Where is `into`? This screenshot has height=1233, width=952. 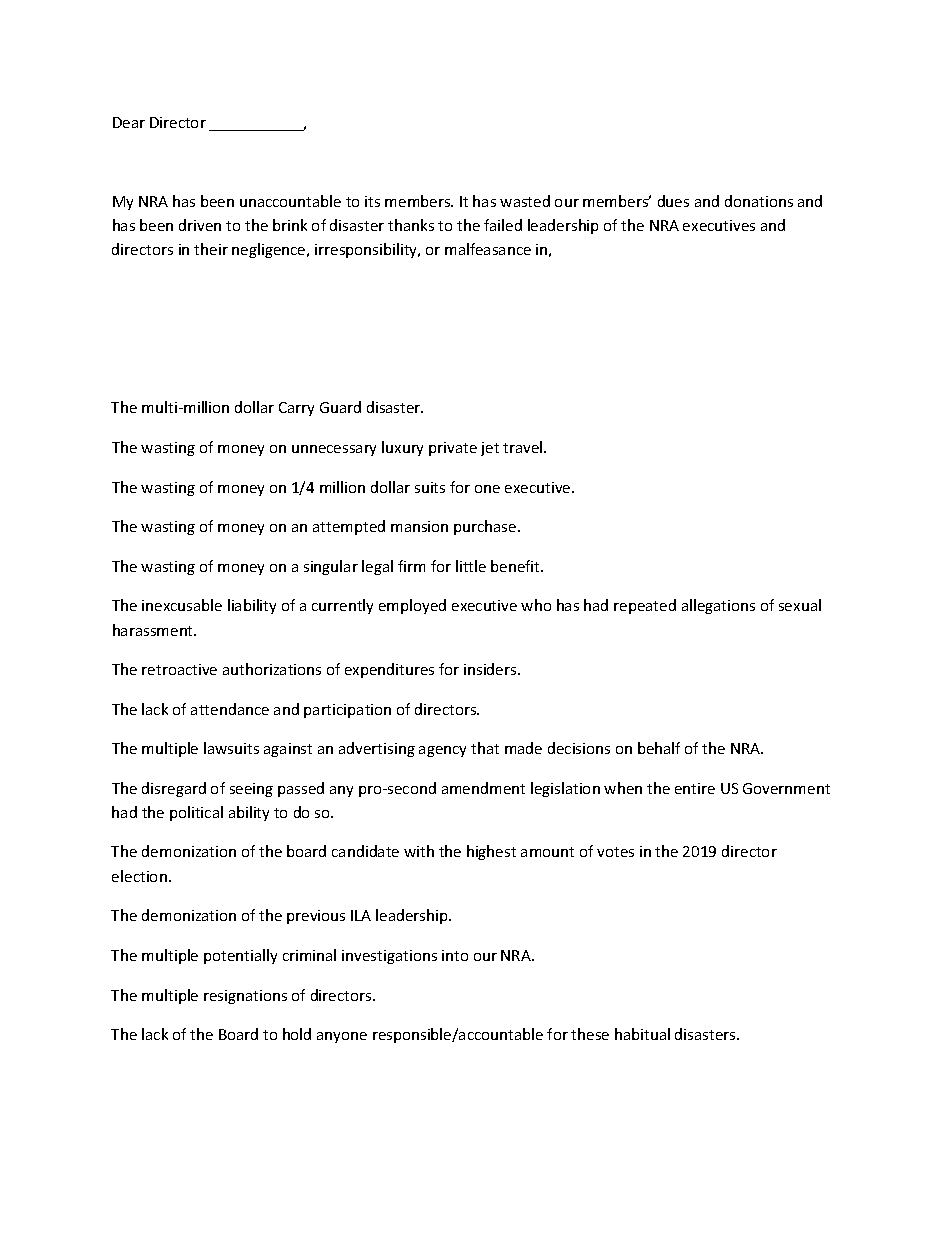 into is located at coordinates (455, 955).
